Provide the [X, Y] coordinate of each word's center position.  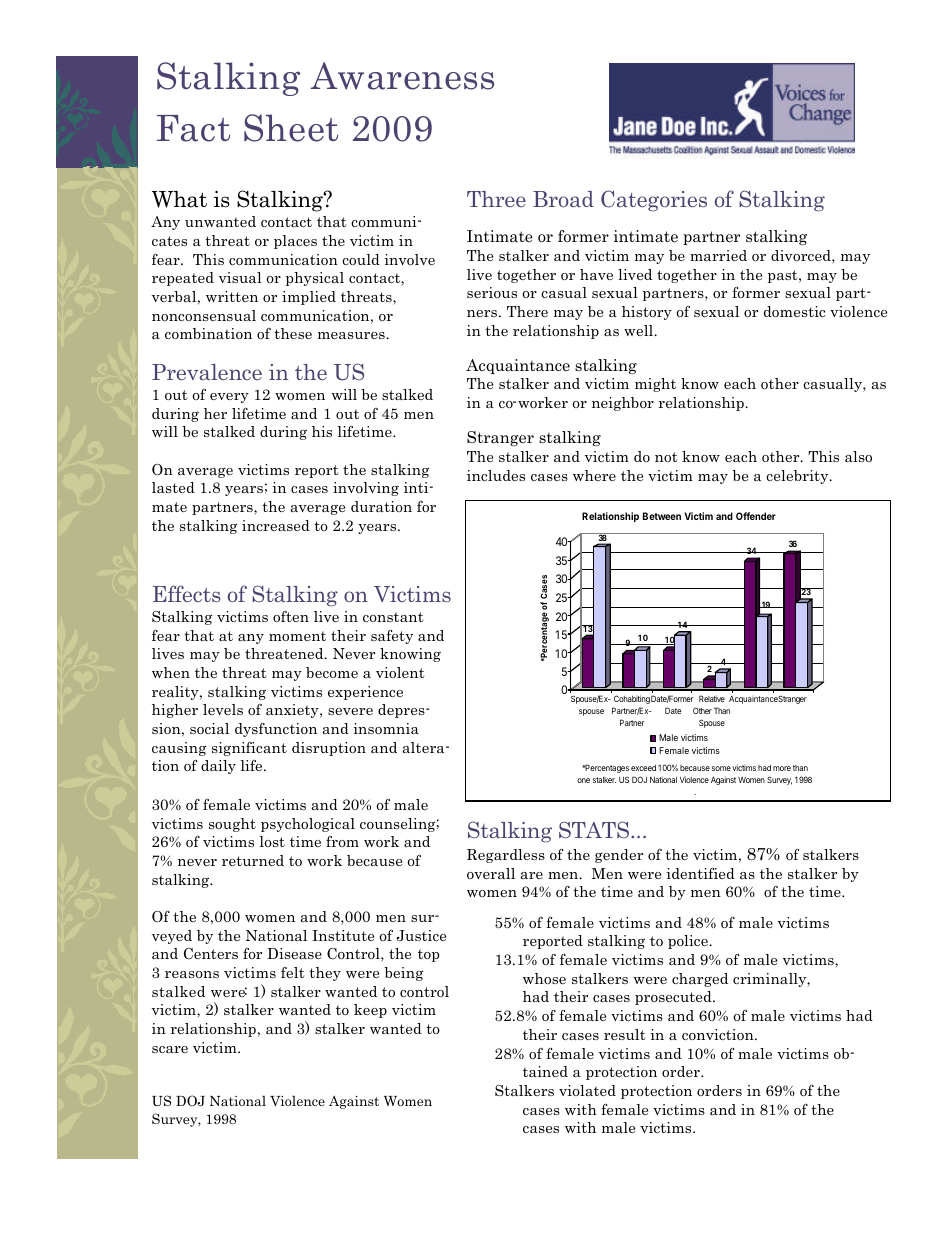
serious [492, 292]
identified [700, 873]
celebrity [798, 477]
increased [276, 525]
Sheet [291, 128]
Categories [654, 201]
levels [223, 709]
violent [400, 672]
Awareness [402, 76]
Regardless [506, 856]
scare [170, 1049]
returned [253, 860]
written [232, 296]
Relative [712, 698]
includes [496, 475]
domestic [794, 311]
